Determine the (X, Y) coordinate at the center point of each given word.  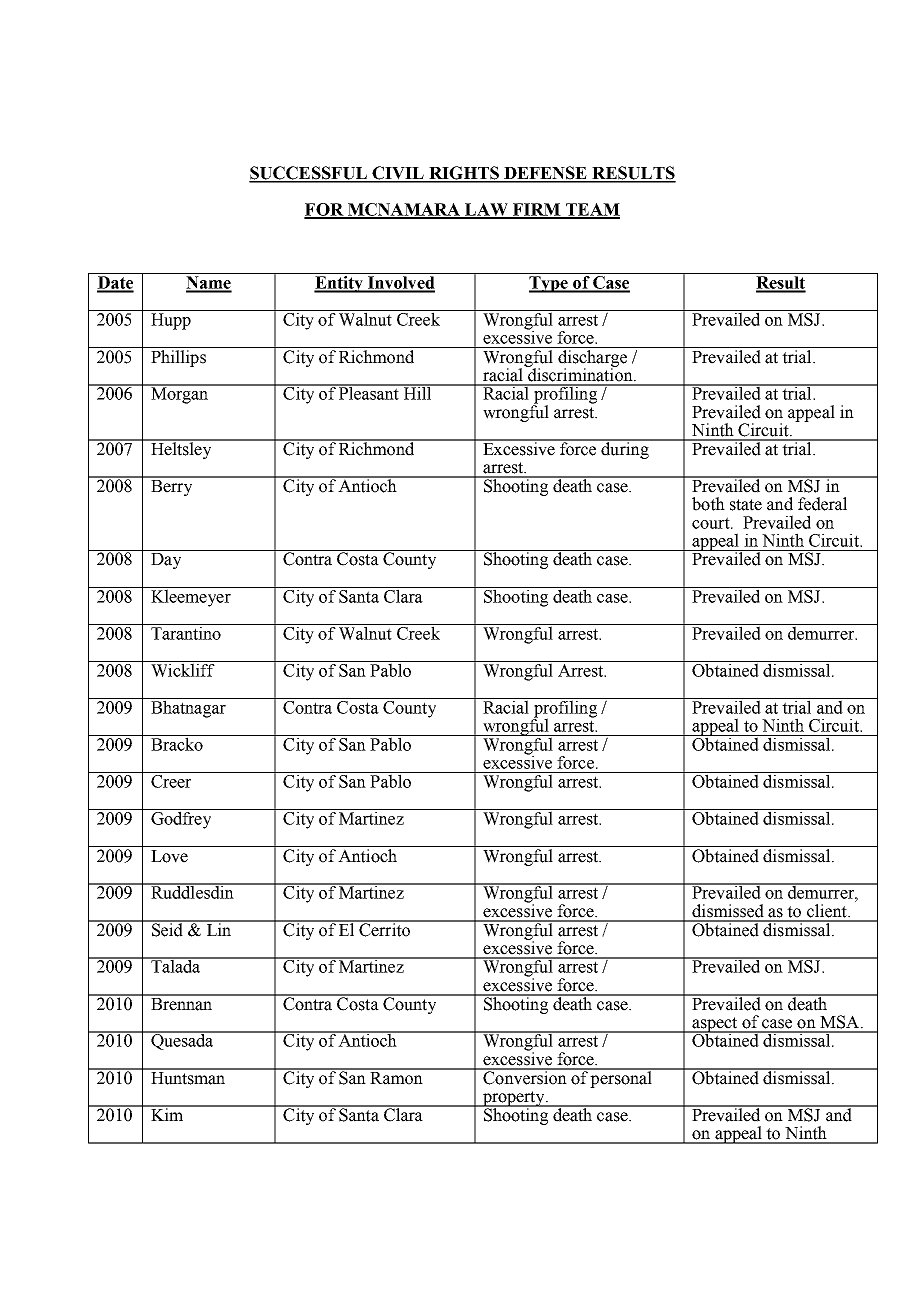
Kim (167, 1113)
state (746, 505)
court (712, 523)
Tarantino (186, 632)
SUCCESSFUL (309, 174)
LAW (486, 210)
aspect (715, 1025)
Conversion (525, 1077)
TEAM (592, 210)
